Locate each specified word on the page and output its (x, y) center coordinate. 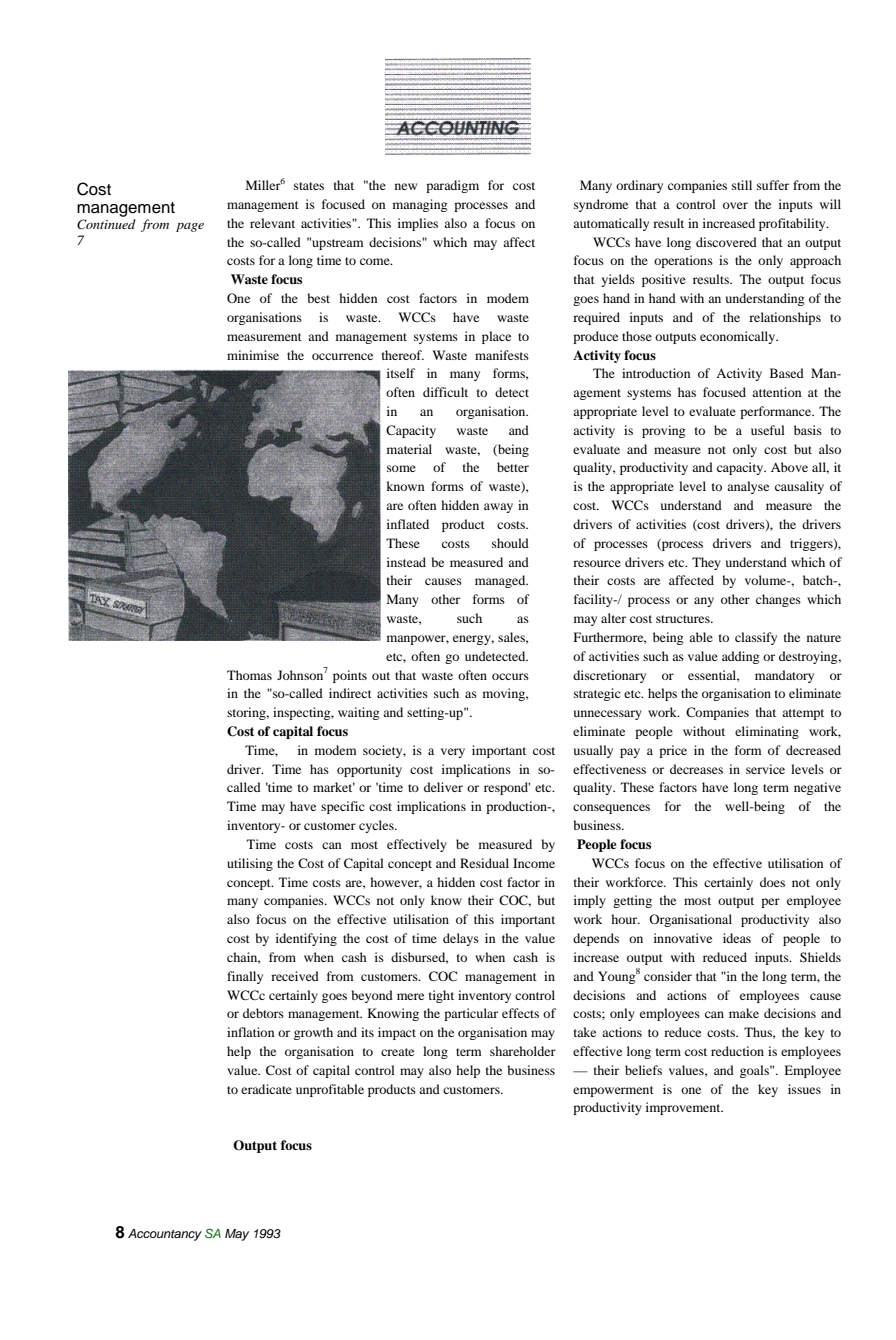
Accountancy (165, 1235)
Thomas (249, 675)
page (190, 227)
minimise (253, 355)
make (744, 1013)
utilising (250, 864)
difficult (445, 392)
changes (778, 600)
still (742, 185)
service (765, 769)
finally (245, 977)
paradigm (452, 186)
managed (501, 581)
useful (768, 430)
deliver (443, 787)
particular (471, 1014)
